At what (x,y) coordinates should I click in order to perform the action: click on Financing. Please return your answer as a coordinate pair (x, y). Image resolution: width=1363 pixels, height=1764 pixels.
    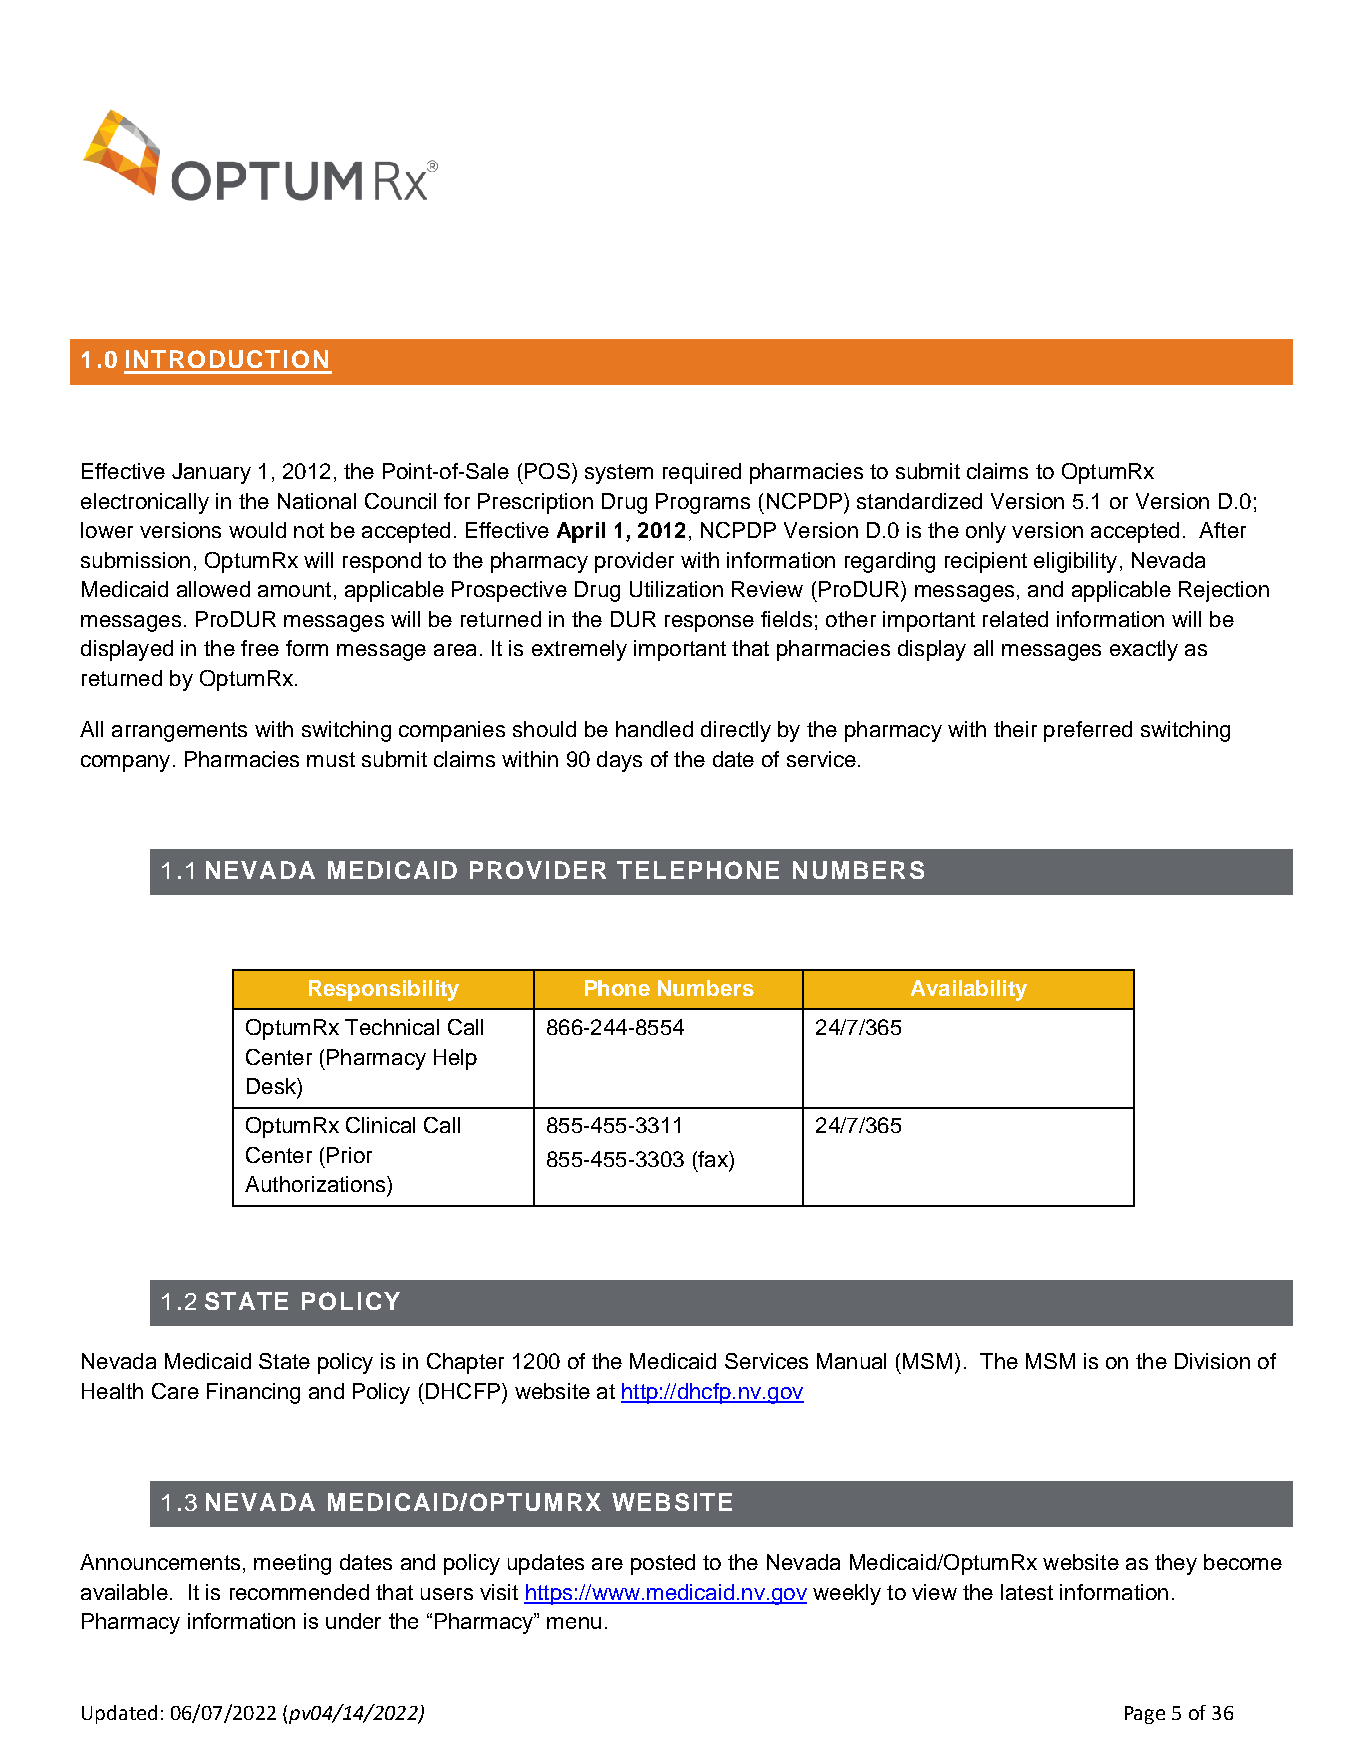
    Looking at the image, I should click on (253, 1393).
